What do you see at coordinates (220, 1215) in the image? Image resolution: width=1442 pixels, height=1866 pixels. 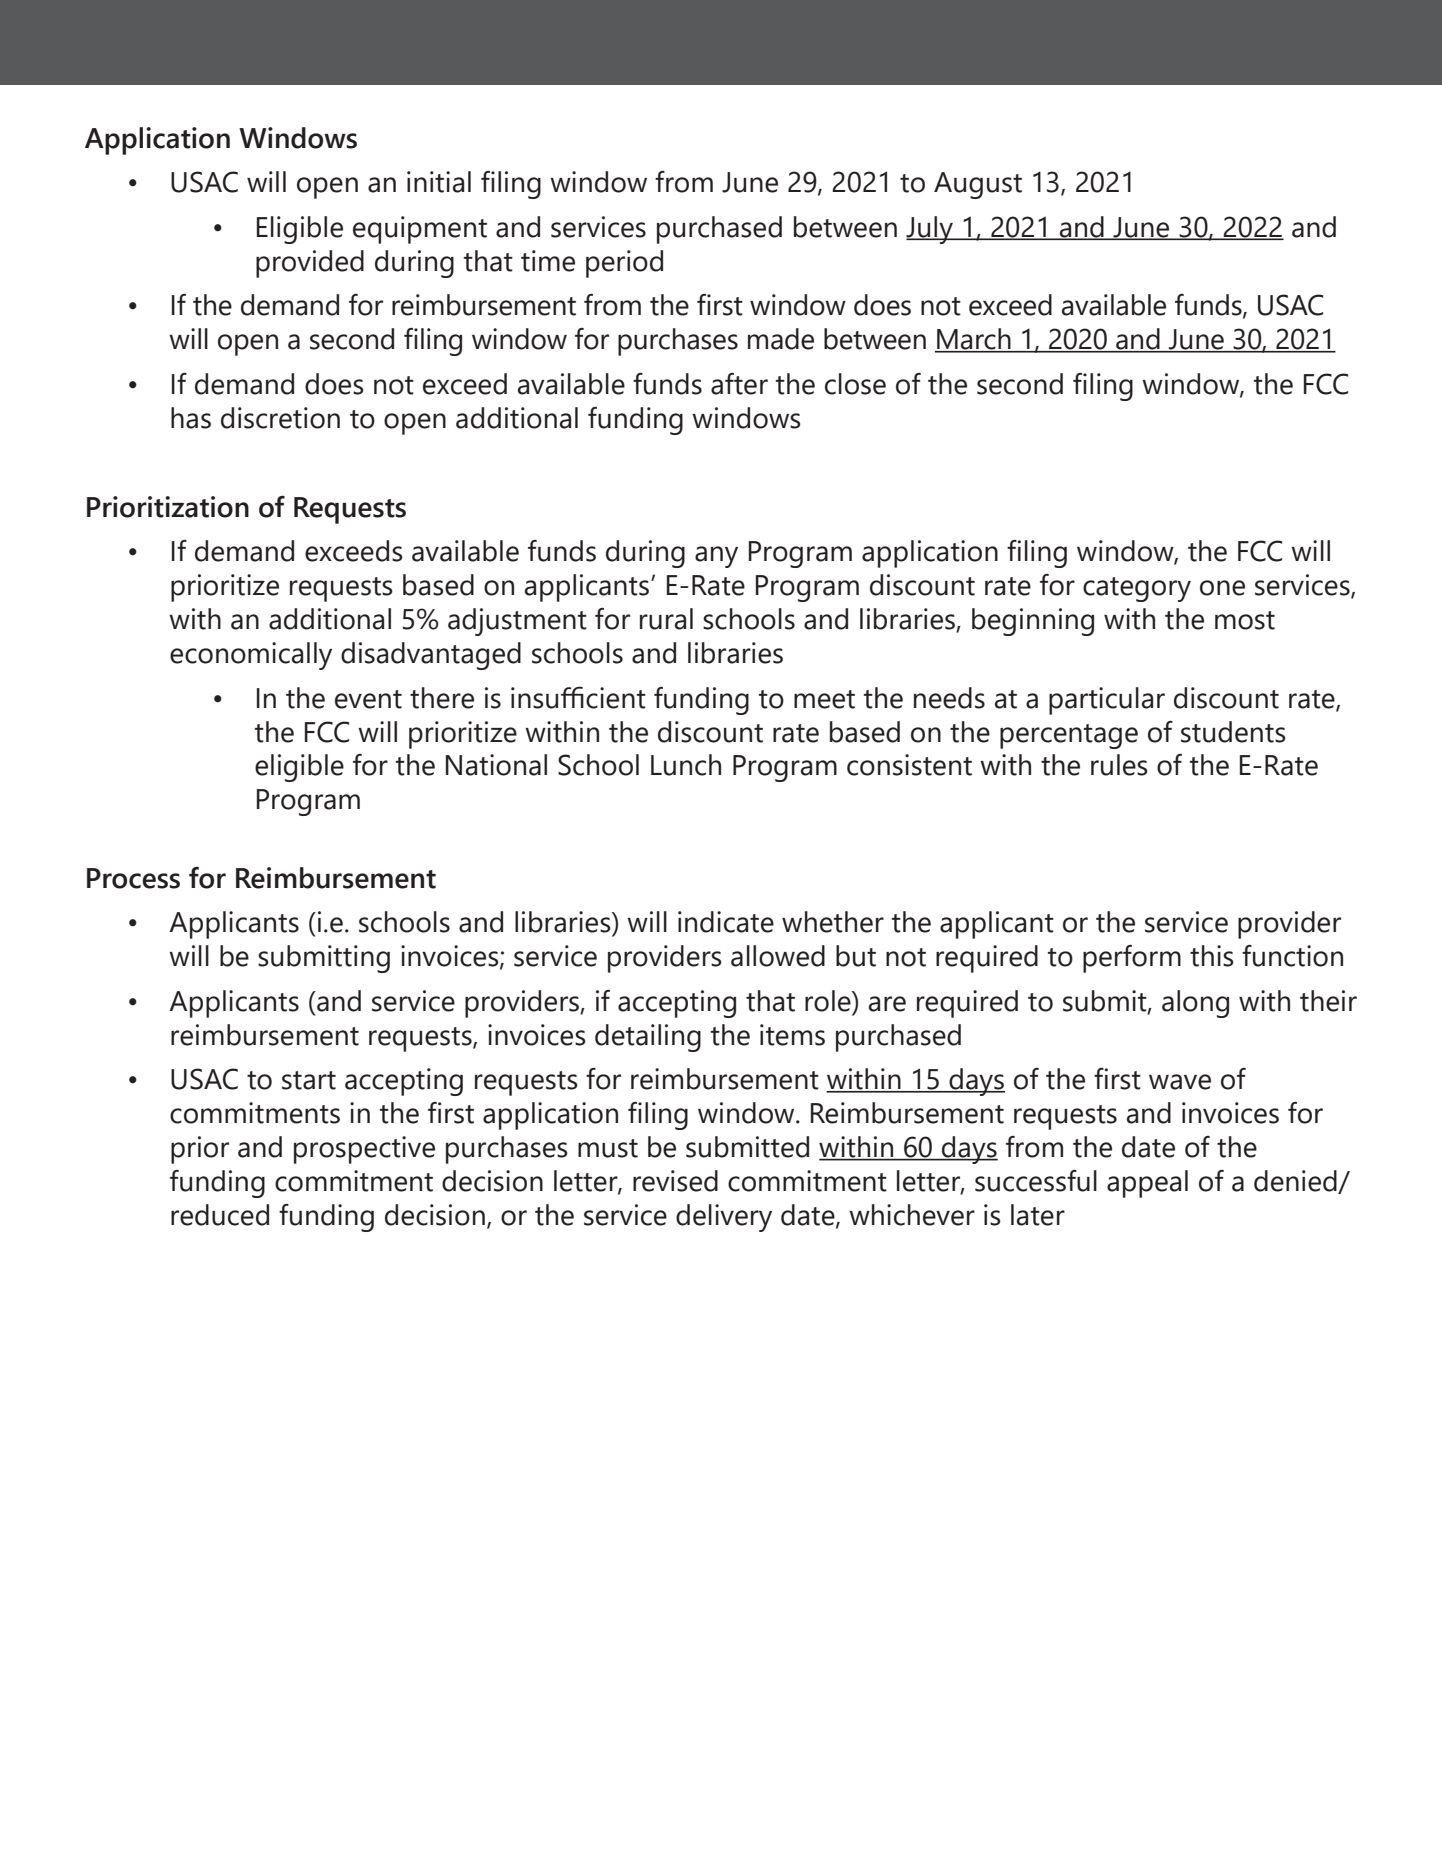 I see `reduced` at bounding box center [220, 1215].
